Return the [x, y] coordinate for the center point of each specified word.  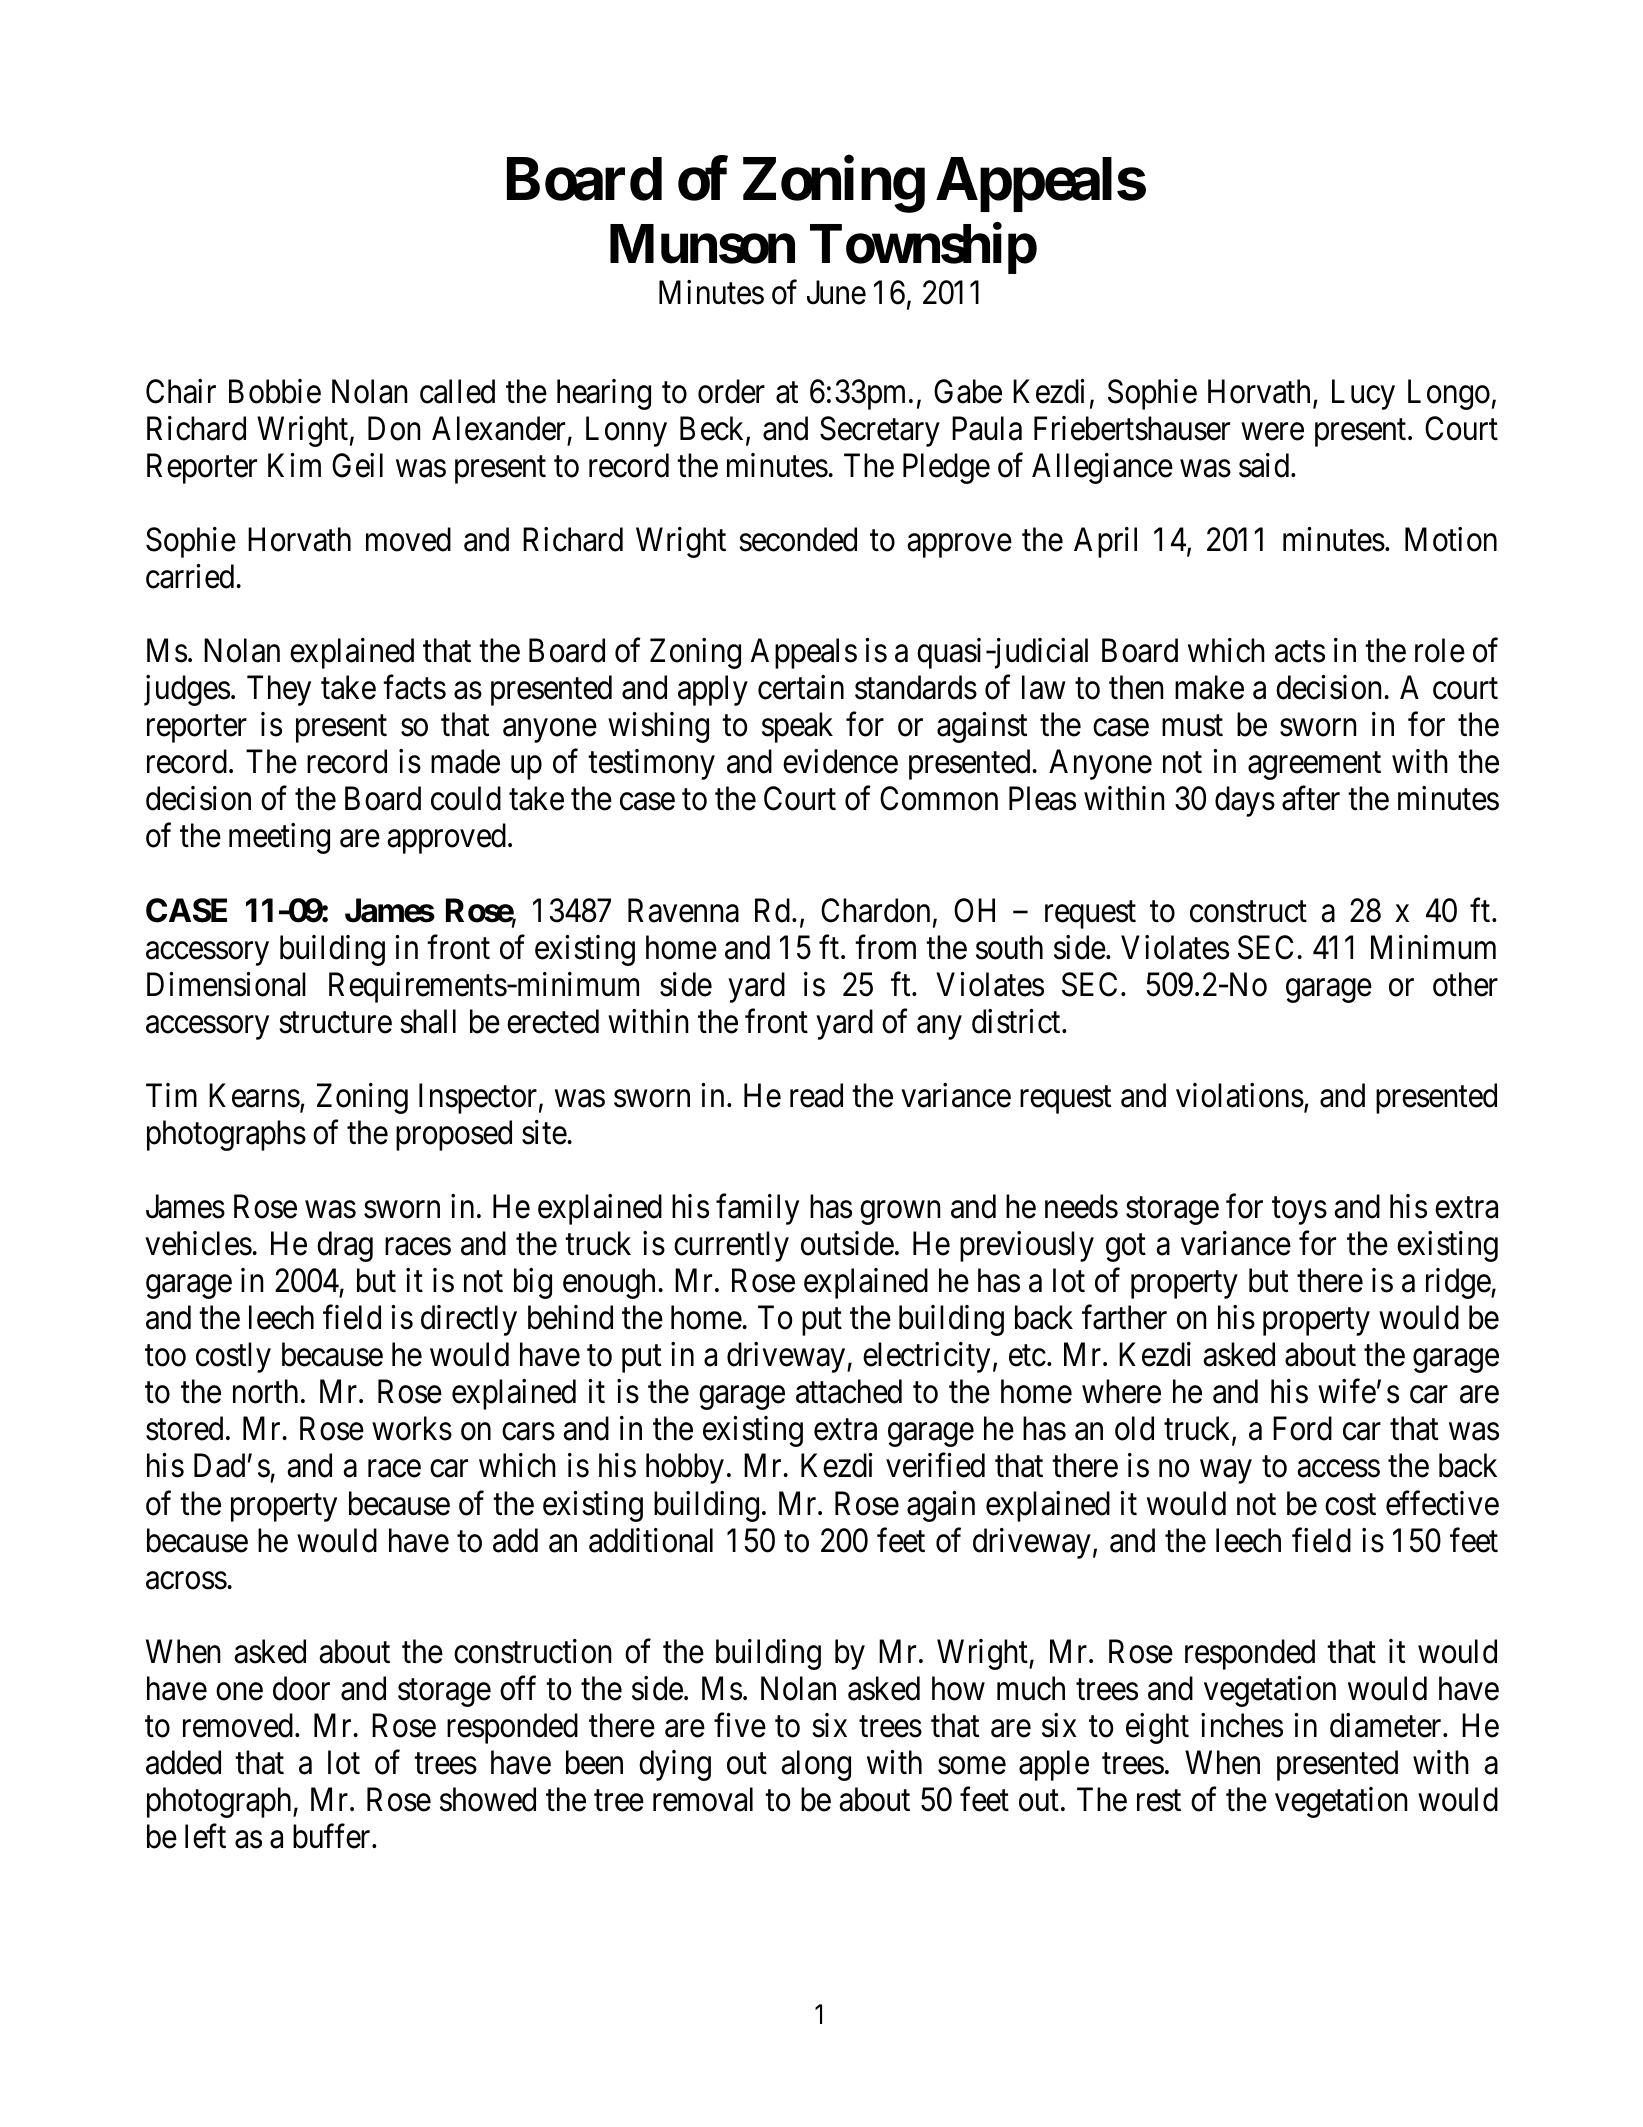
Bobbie [275, 391]
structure [335, 1023]
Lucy [1363, 394]
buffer [333, 1836]
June [836, 293]
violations [1240, 1095]
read [816, 1095]
